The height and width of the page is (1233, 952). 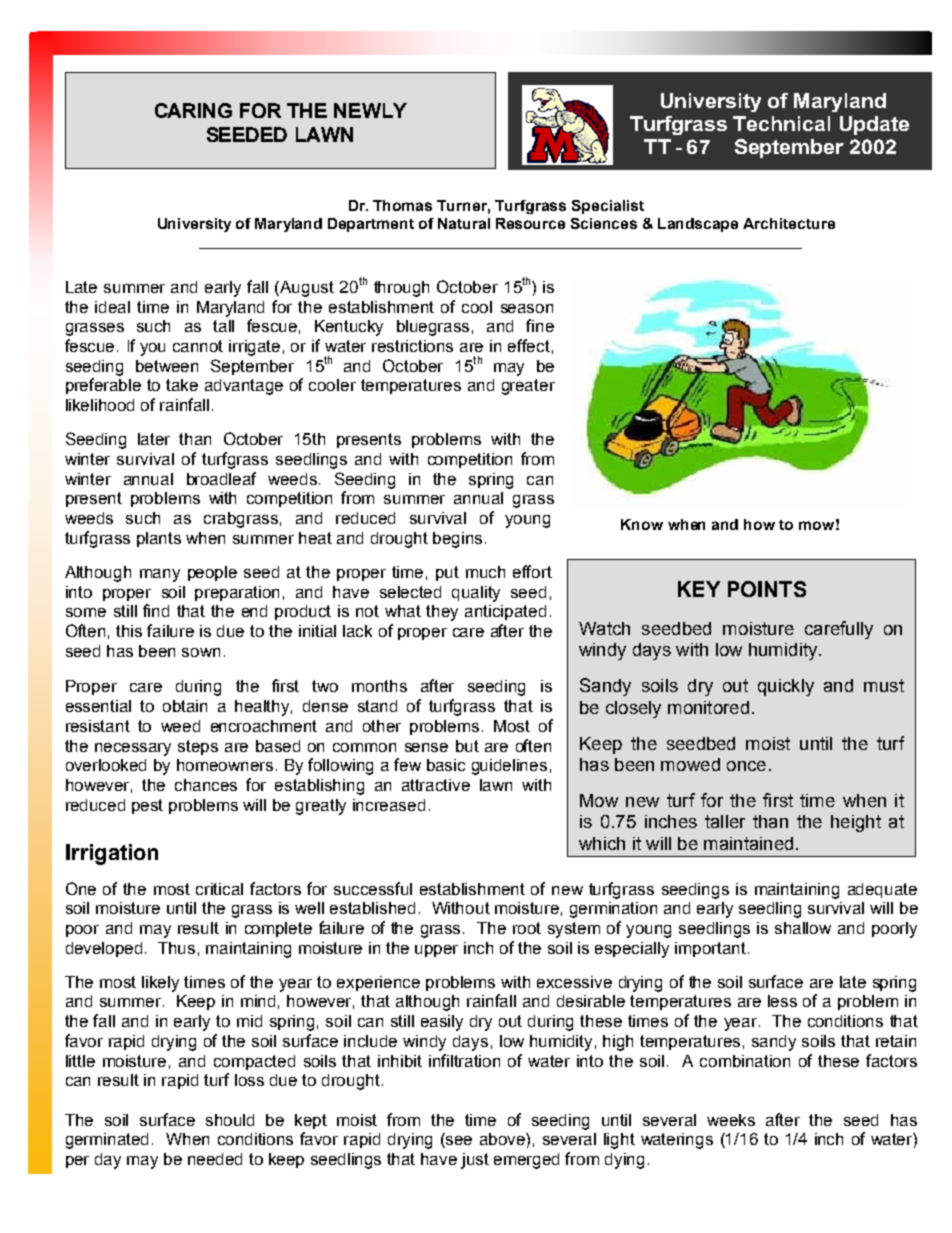 What do you see at coordinates (201, 652) in the page?
I see `sown` at bounding box center [201, 652].
